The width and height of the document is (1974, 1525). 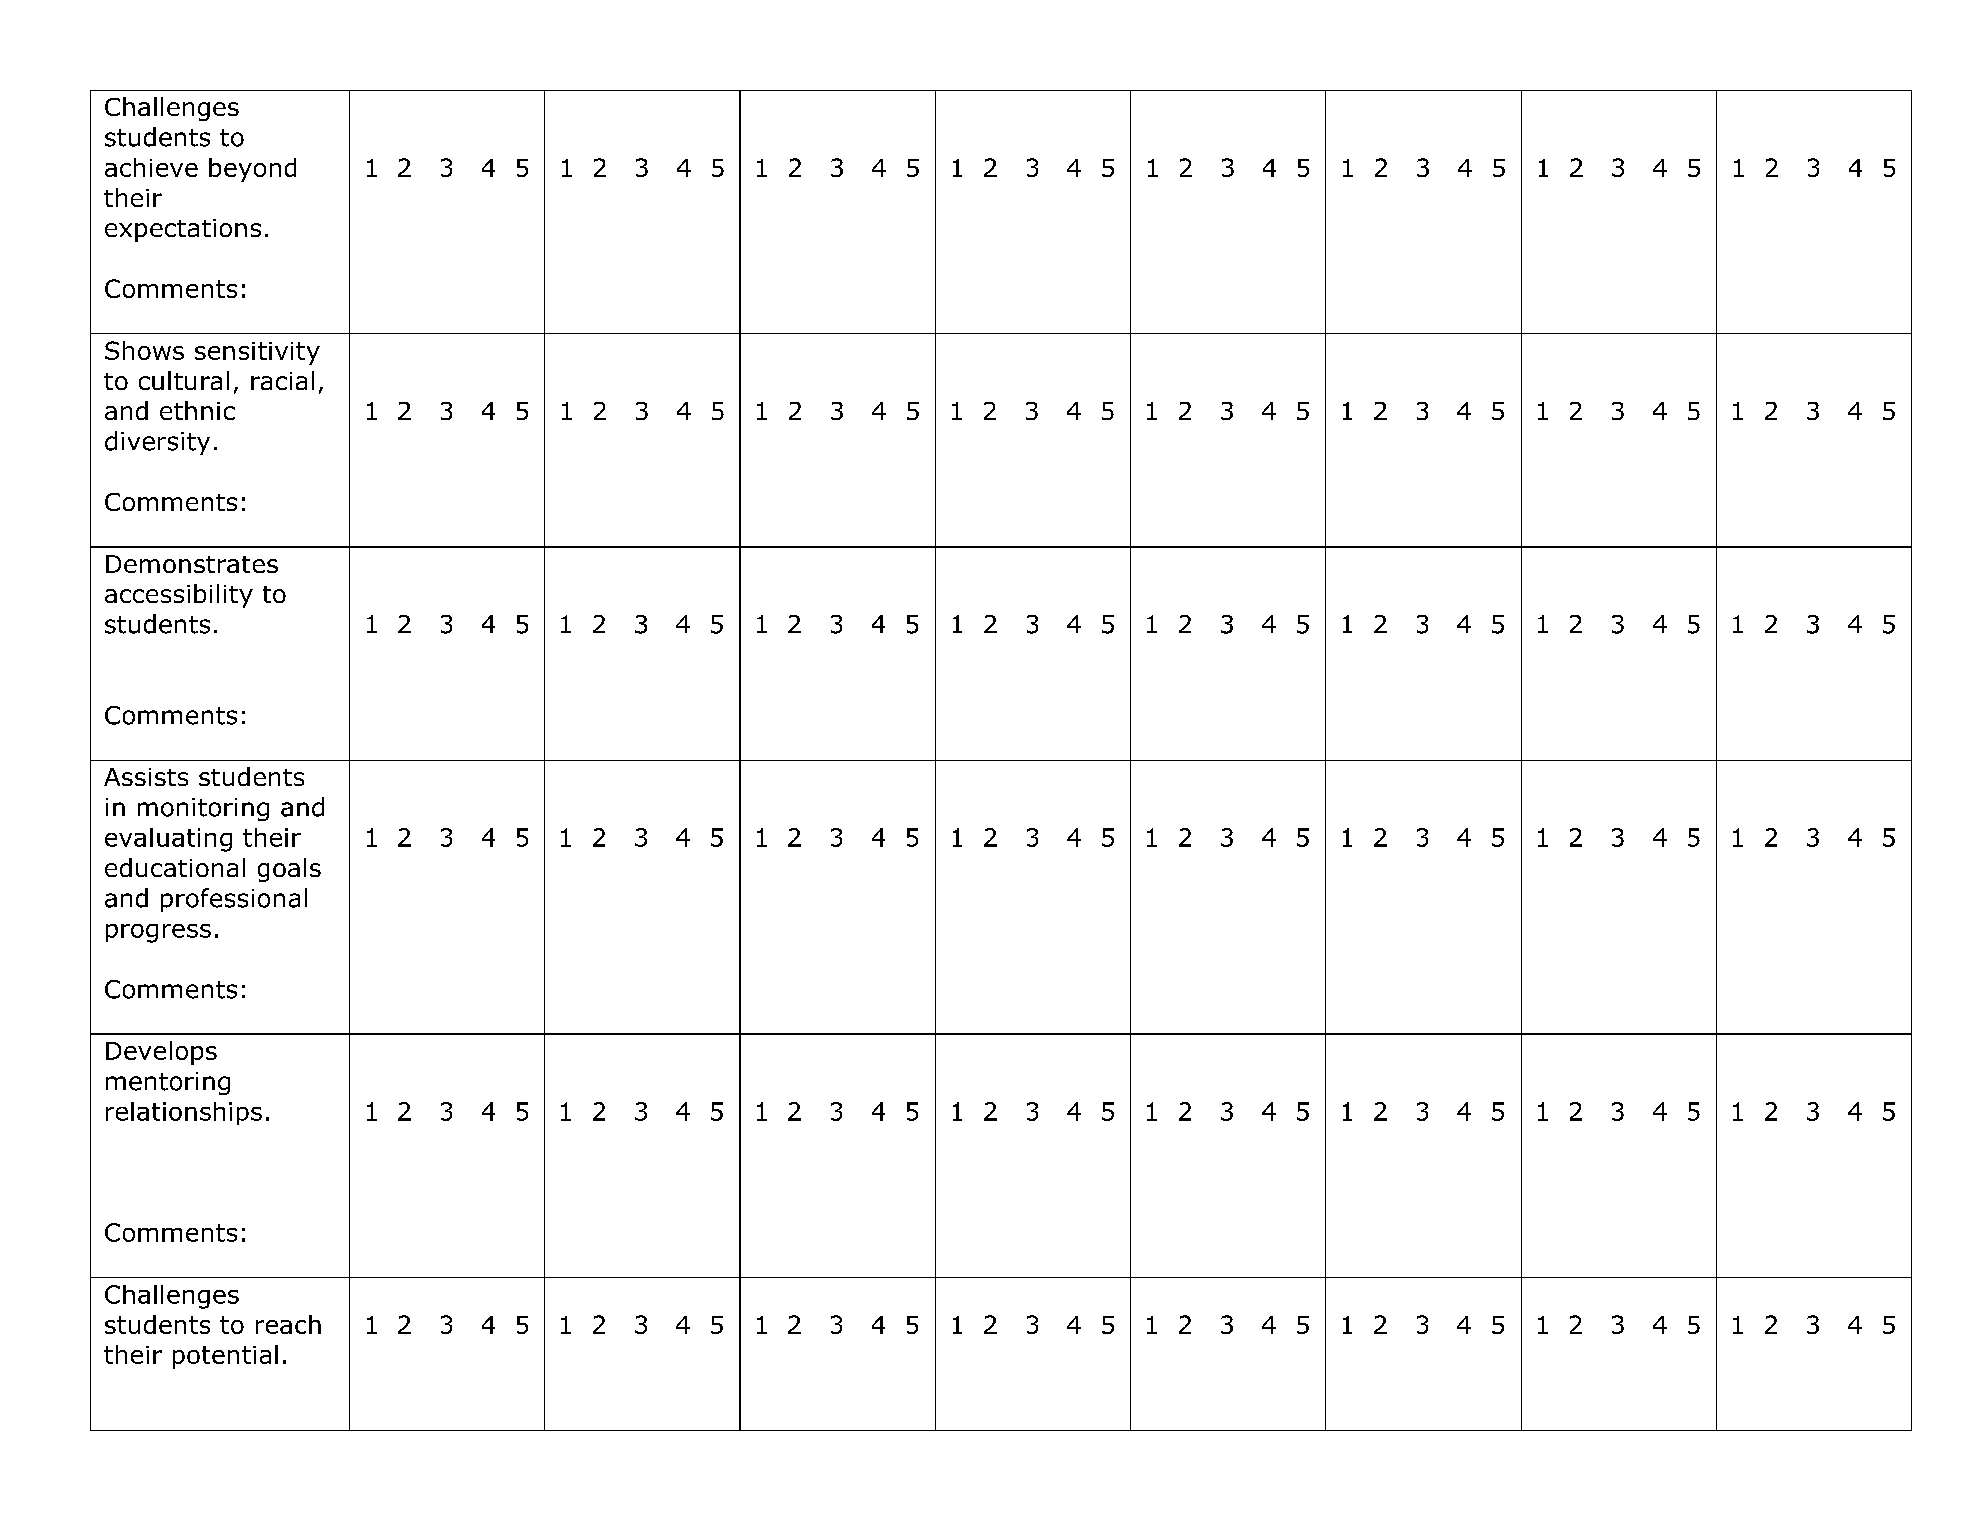 I want to click on goals, so click(x=289, y=870).
